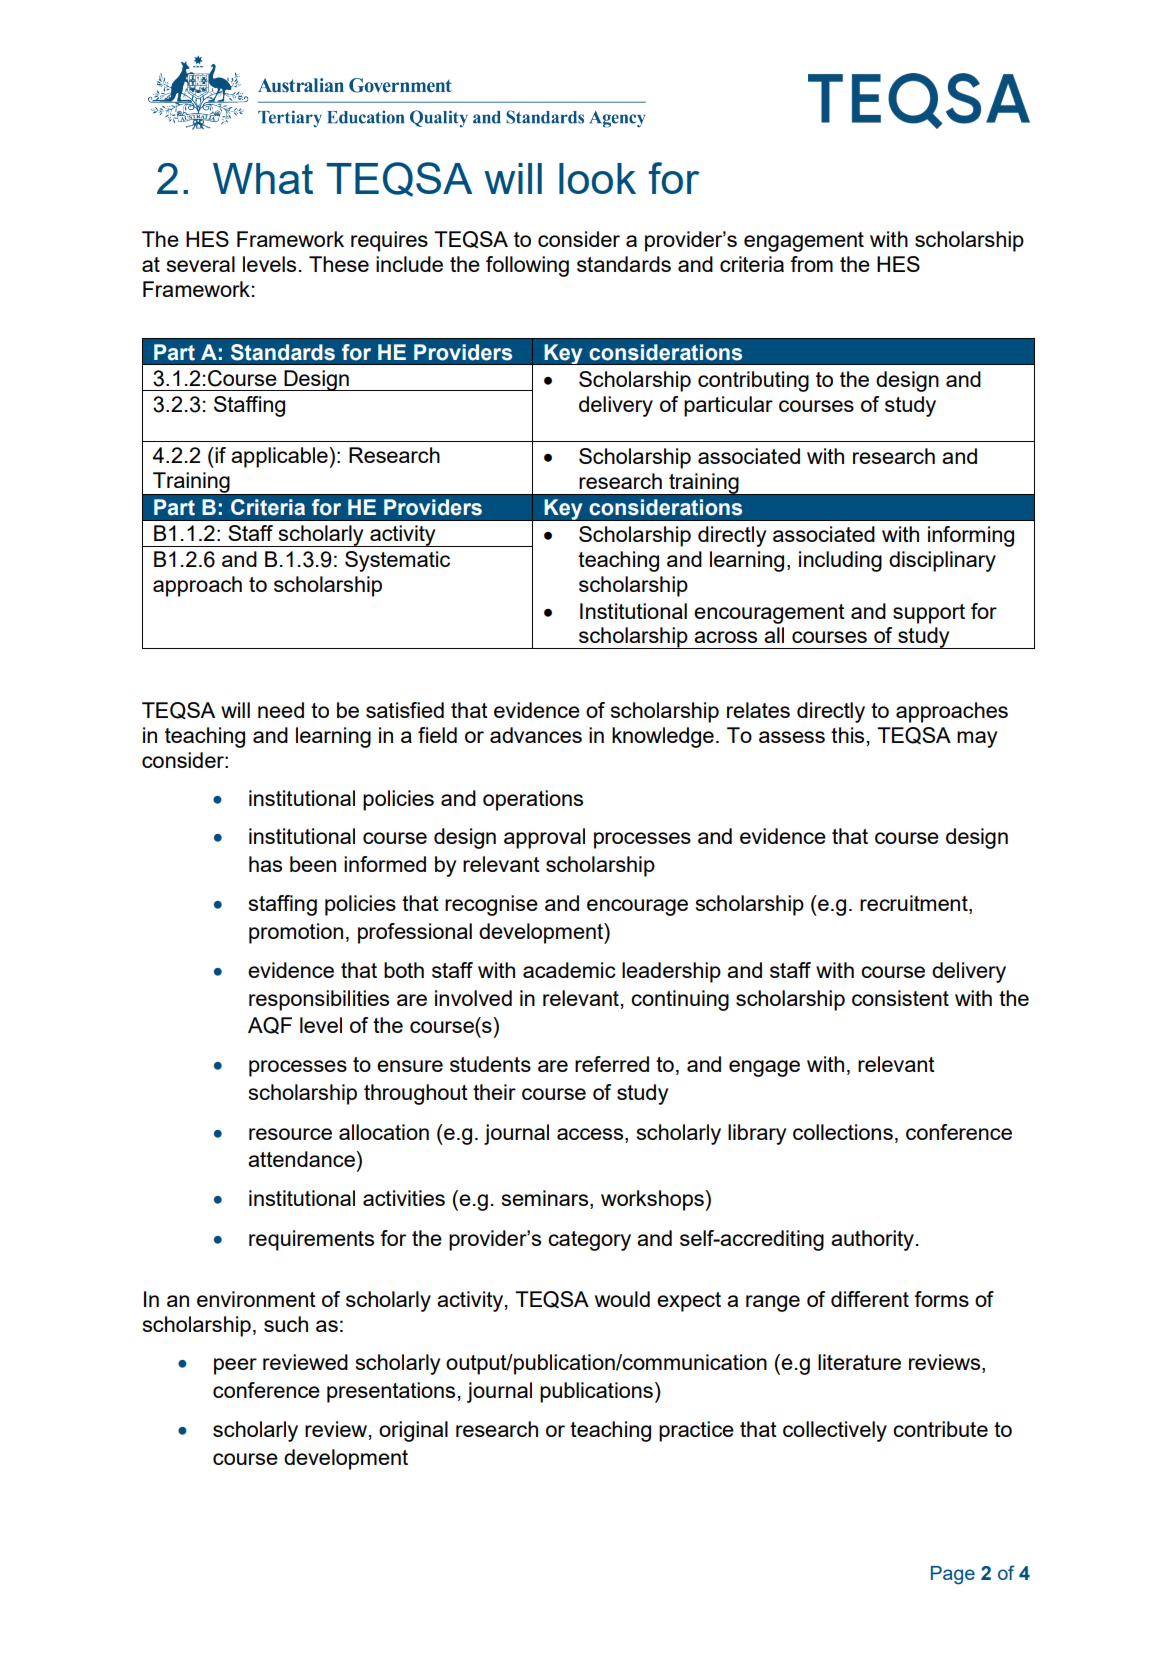 This page has height=1657, width=1172. Describe the element at coordinates (872, 1240) in the page. I see `authority` at that location.
